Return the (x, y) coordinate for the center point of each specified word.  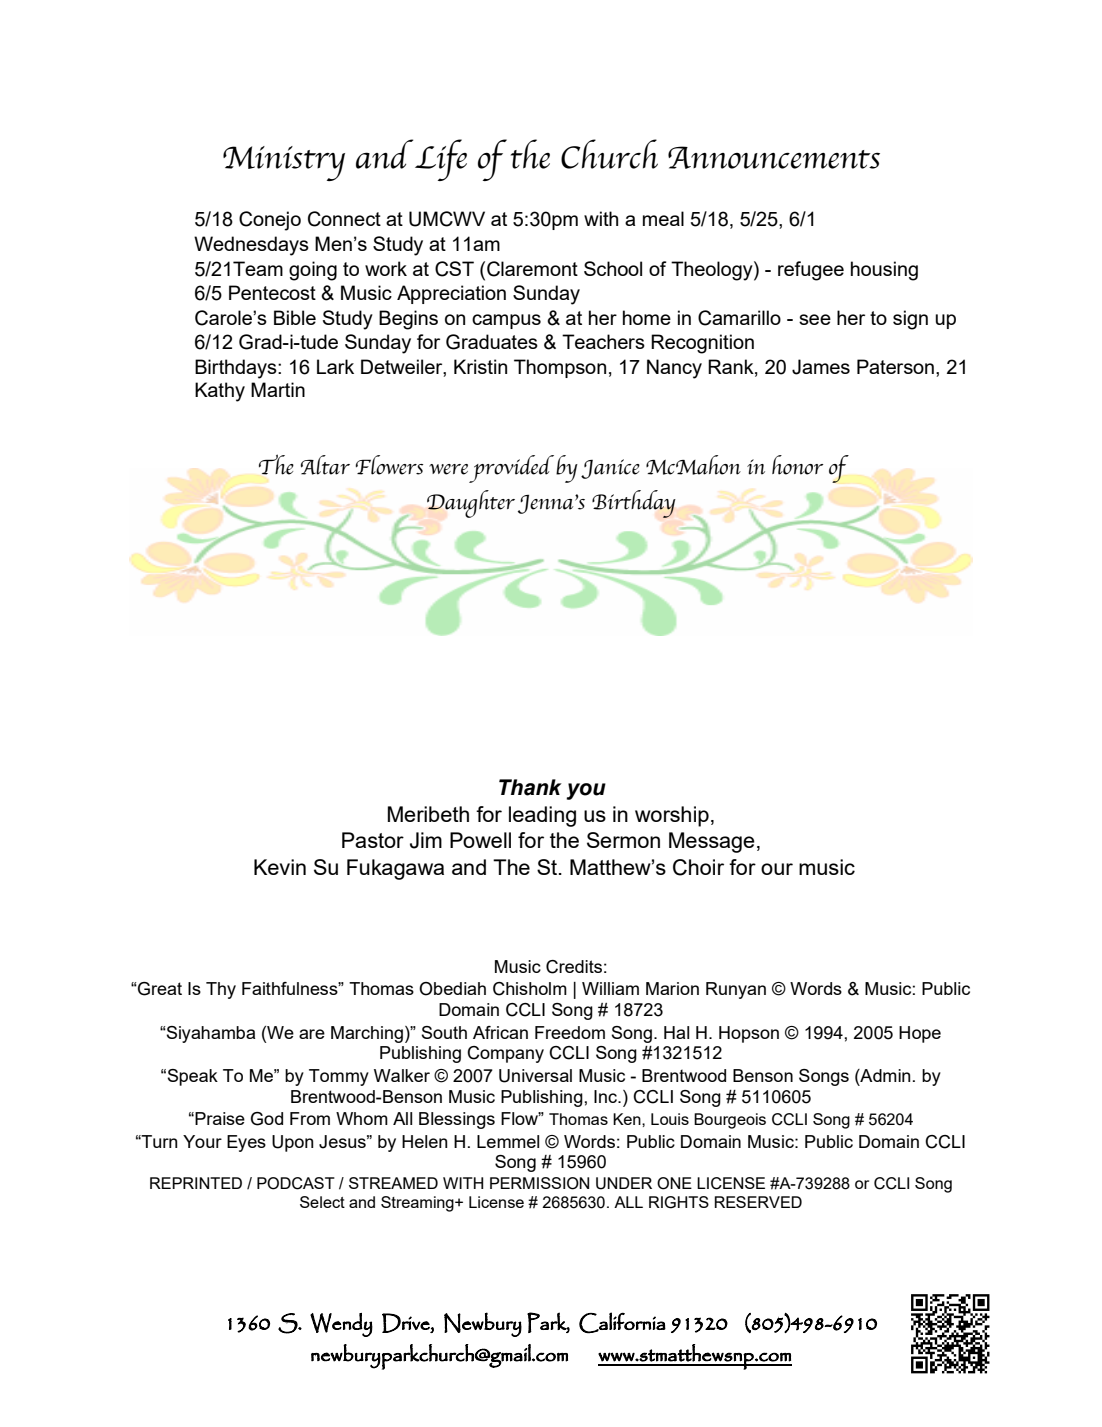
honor (797, 465)
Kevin (280, 867)
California (622, 1323)
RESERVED (758, 1202)
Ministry (284, 163)
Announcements (774, 157)
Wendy (341, 1325)
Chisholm (530, 989)
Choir (698, 867)
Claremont (532, 269)
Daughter (471, 504)
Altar (325, 465)
